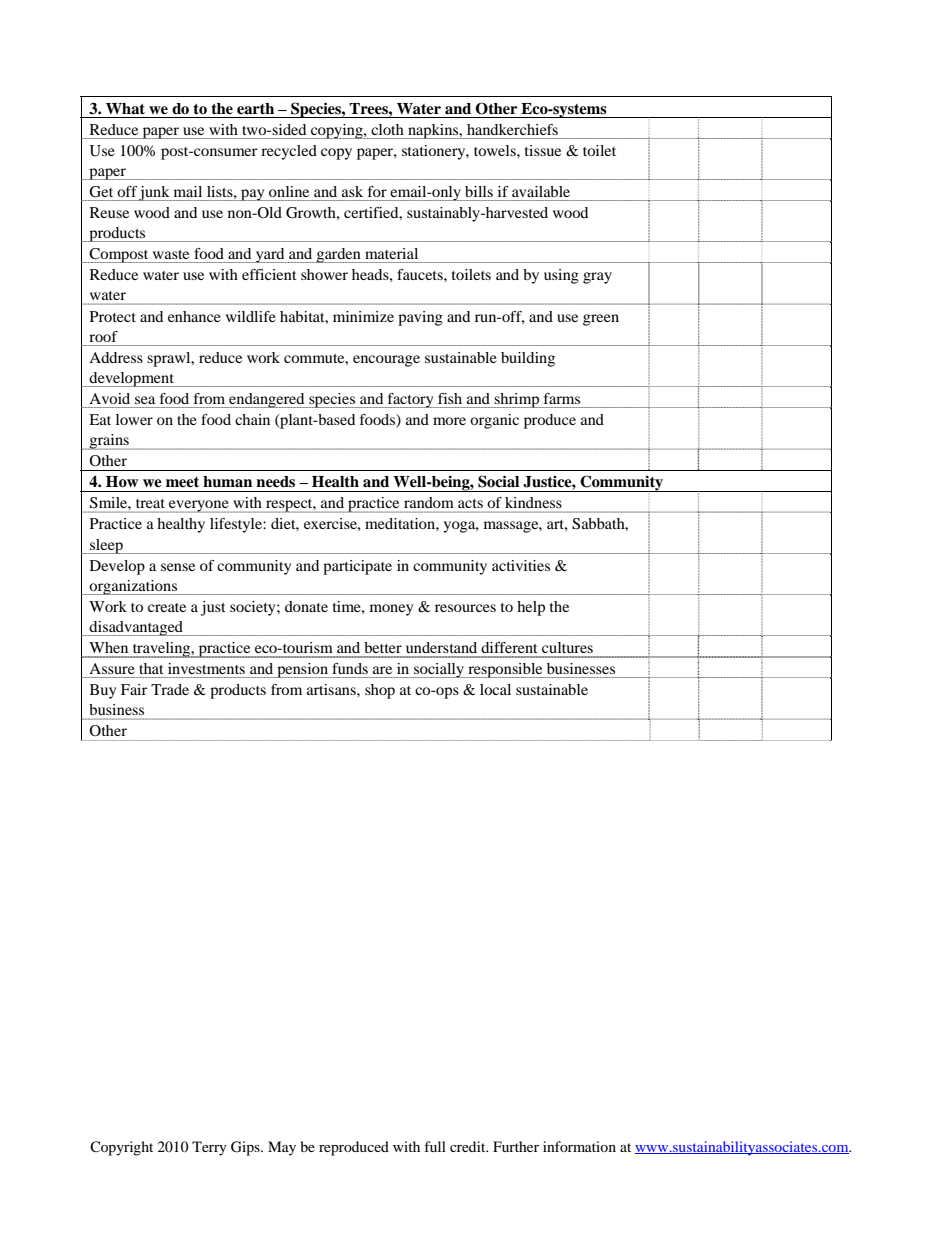 This document has height=1233, width=952. What do you see at coordinates (167, 607) in the document?
I see `create` at bounding box center [167, 607].
